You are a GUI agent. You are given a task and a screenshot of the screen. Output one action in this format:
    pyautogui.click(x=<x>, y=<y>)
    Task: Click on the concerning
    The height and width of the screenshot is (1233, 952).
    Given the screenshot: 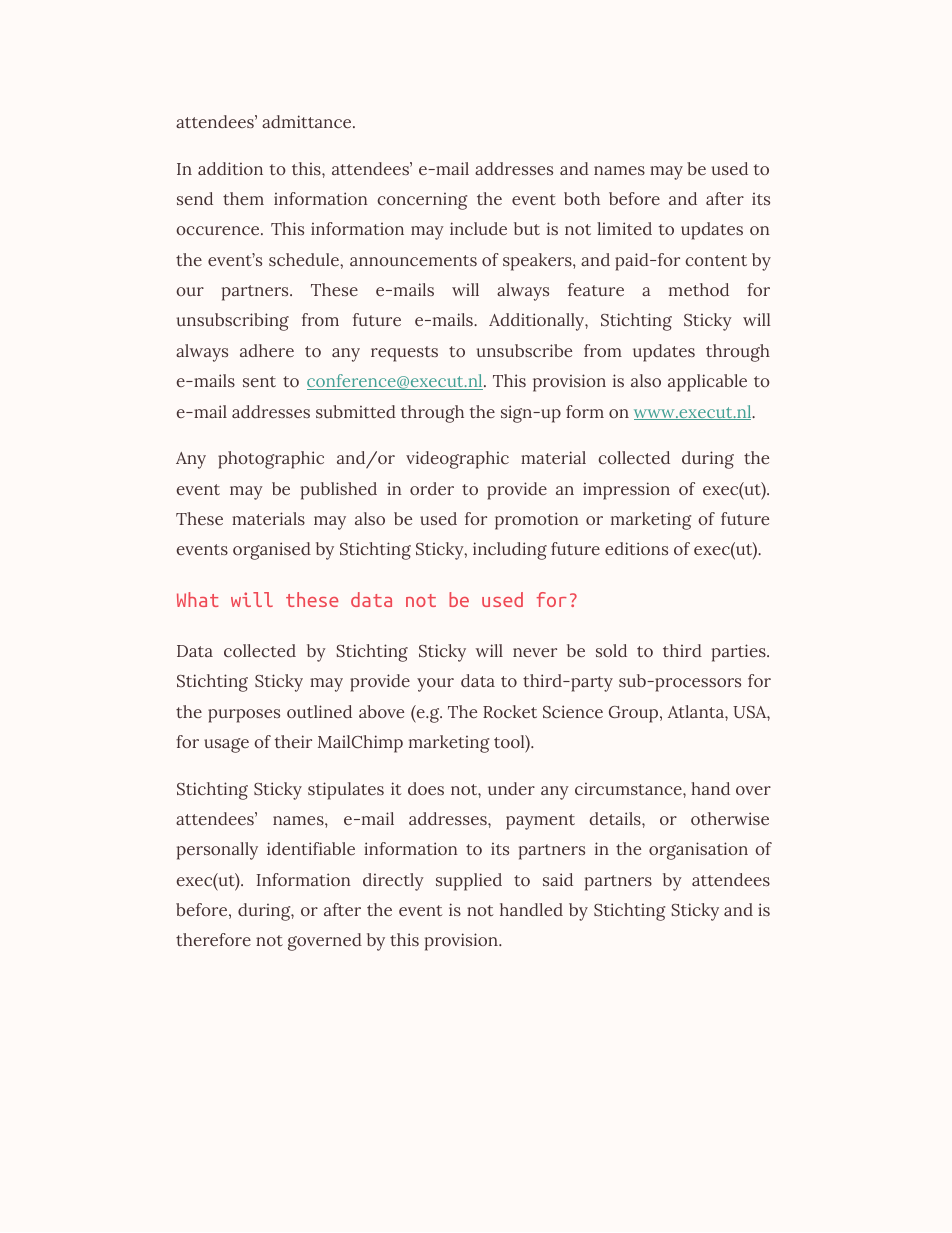 What is the action you would take?
    pyautogui.click(x=422, y=201)
